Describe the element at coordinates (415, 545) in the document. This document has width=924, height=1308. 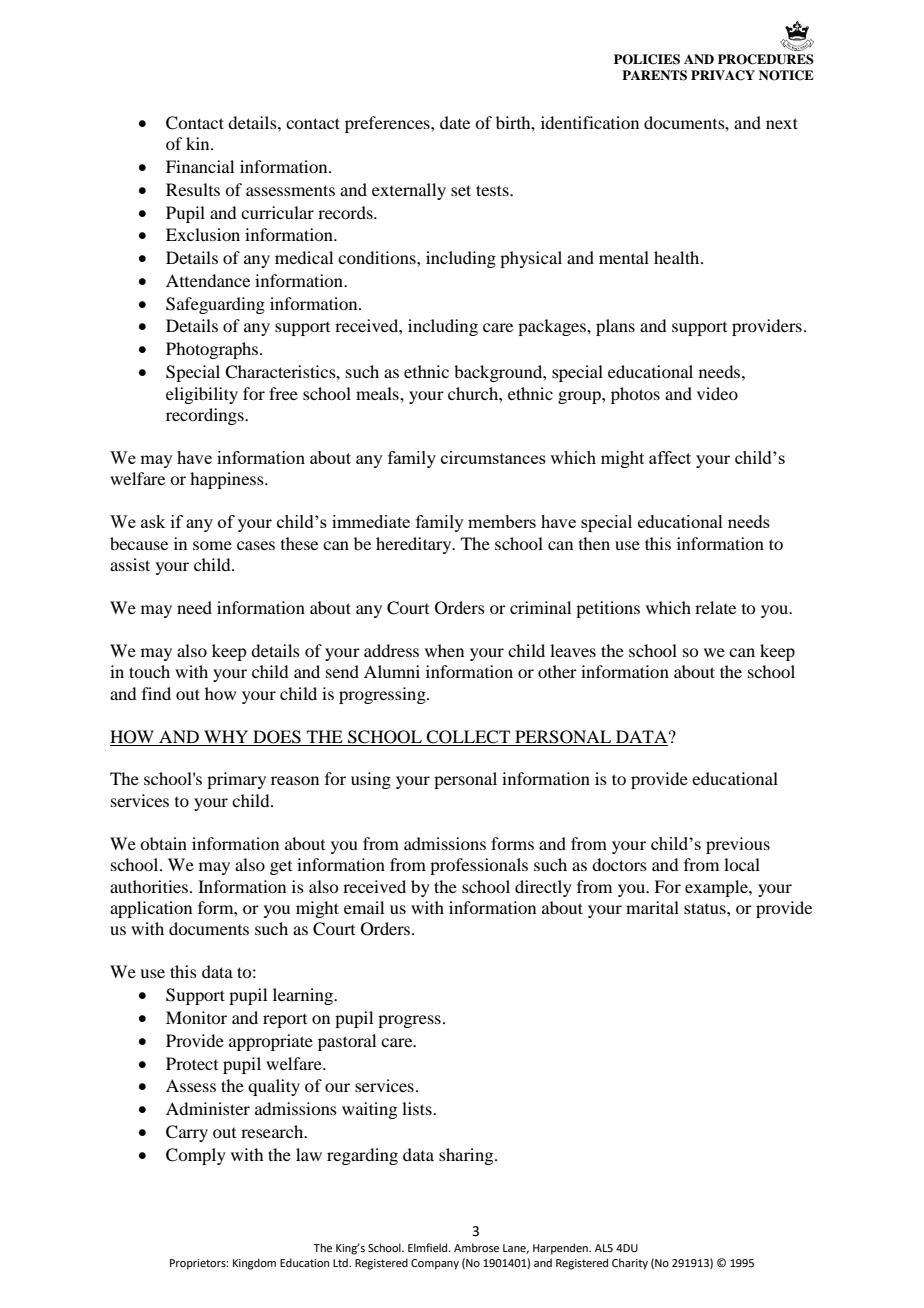
I see `hereditary` at that location.
